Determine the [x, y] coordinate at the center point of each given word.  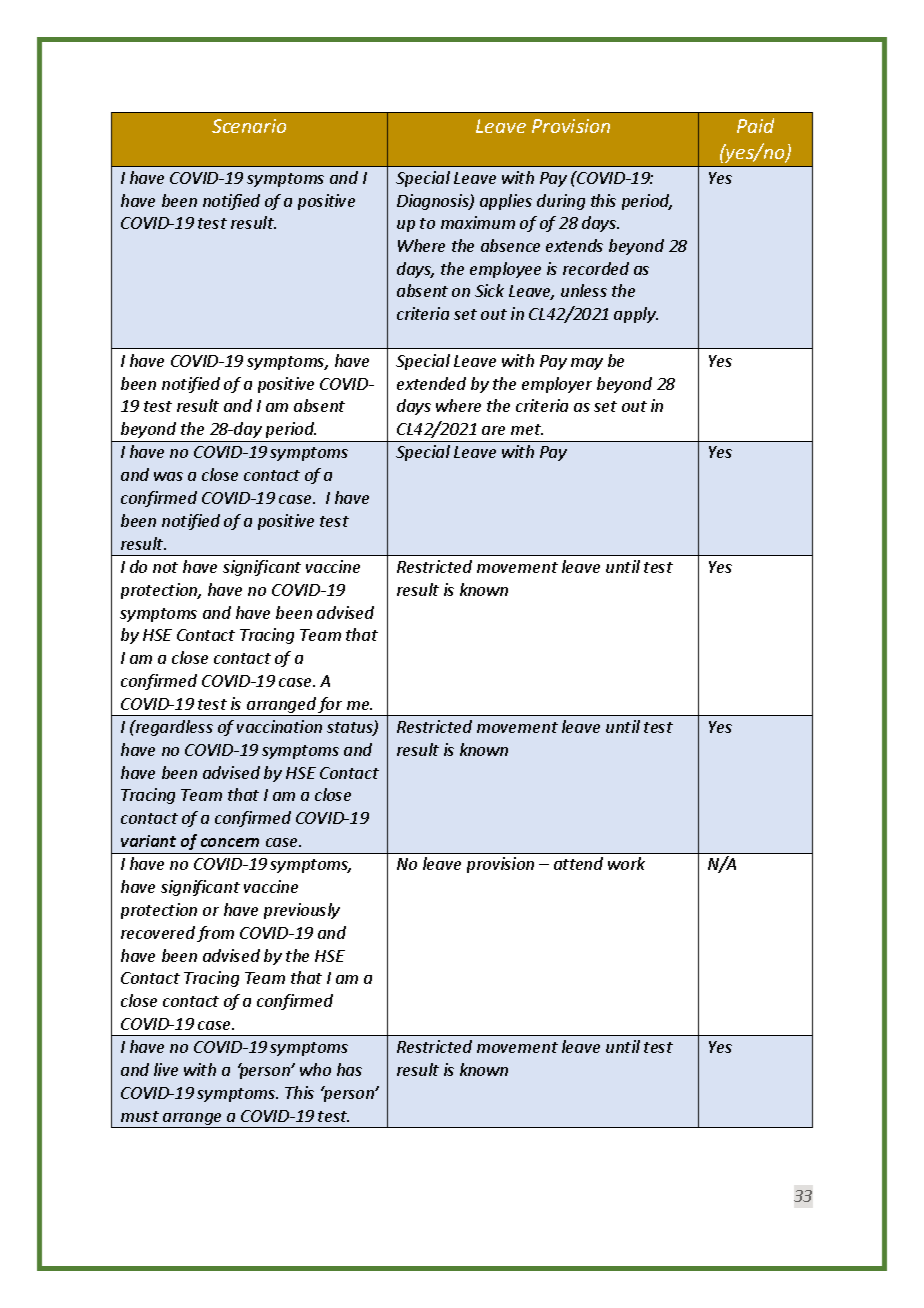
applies [506, 202]
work [626, 863]
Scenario [249, 126]
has [349, 1069]
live [166, 1069]
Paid [755, 125]
